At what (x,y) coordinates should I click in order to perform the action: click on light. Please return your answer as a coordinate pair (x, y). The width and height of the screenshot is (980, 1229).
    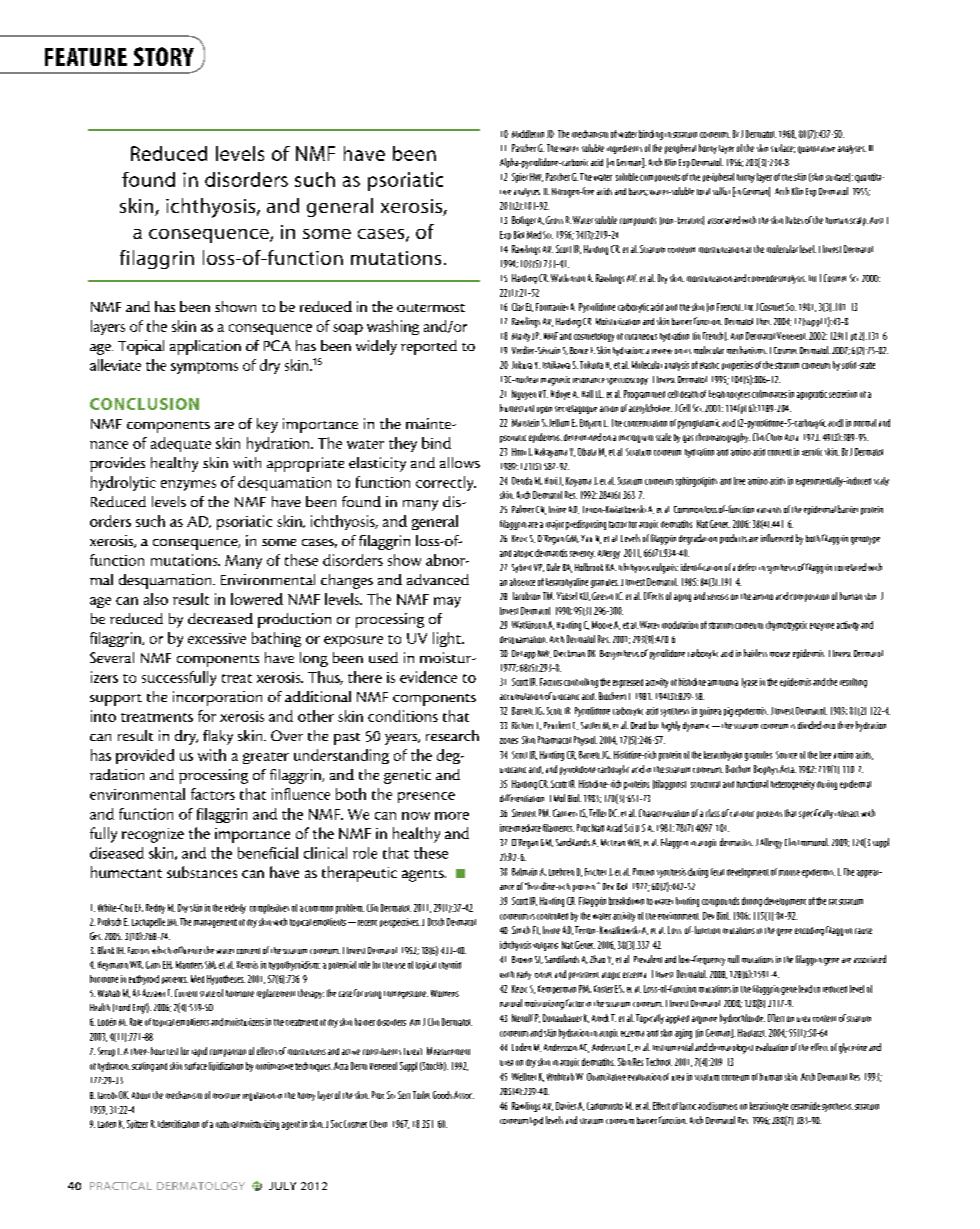
    Looking at the image, I should click on (448, 639).
